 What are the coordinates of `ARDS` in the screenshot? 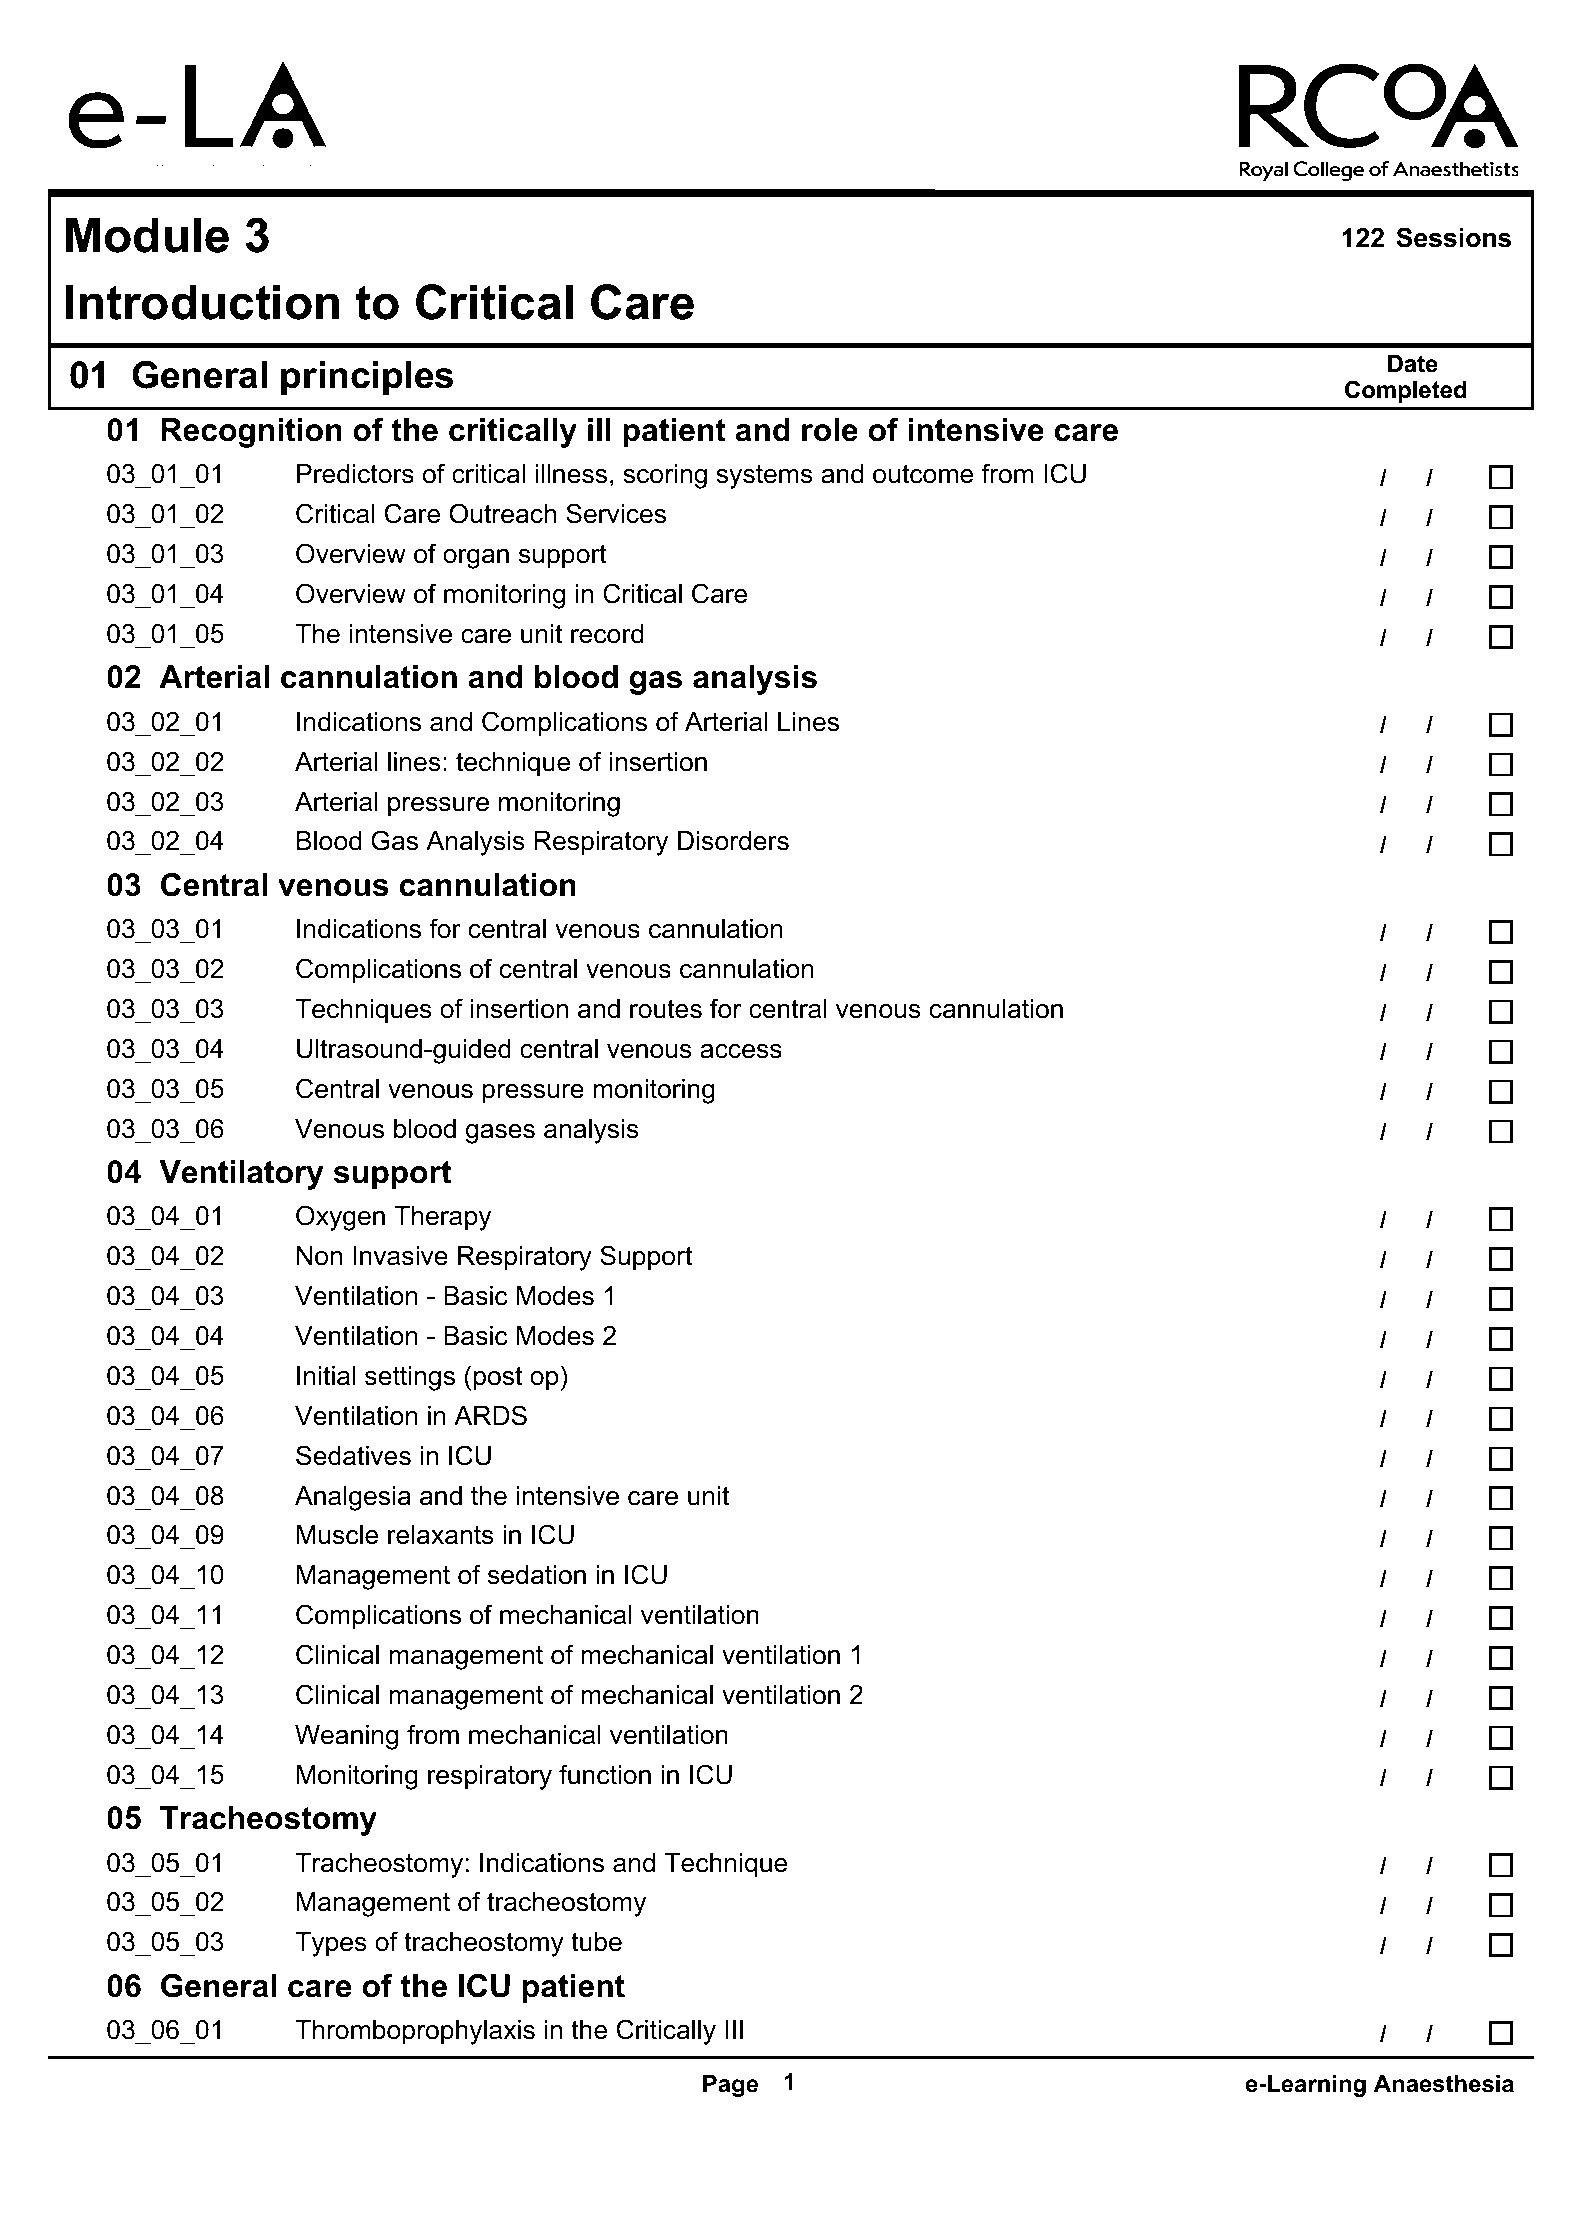 It's located at (490, 1415).
